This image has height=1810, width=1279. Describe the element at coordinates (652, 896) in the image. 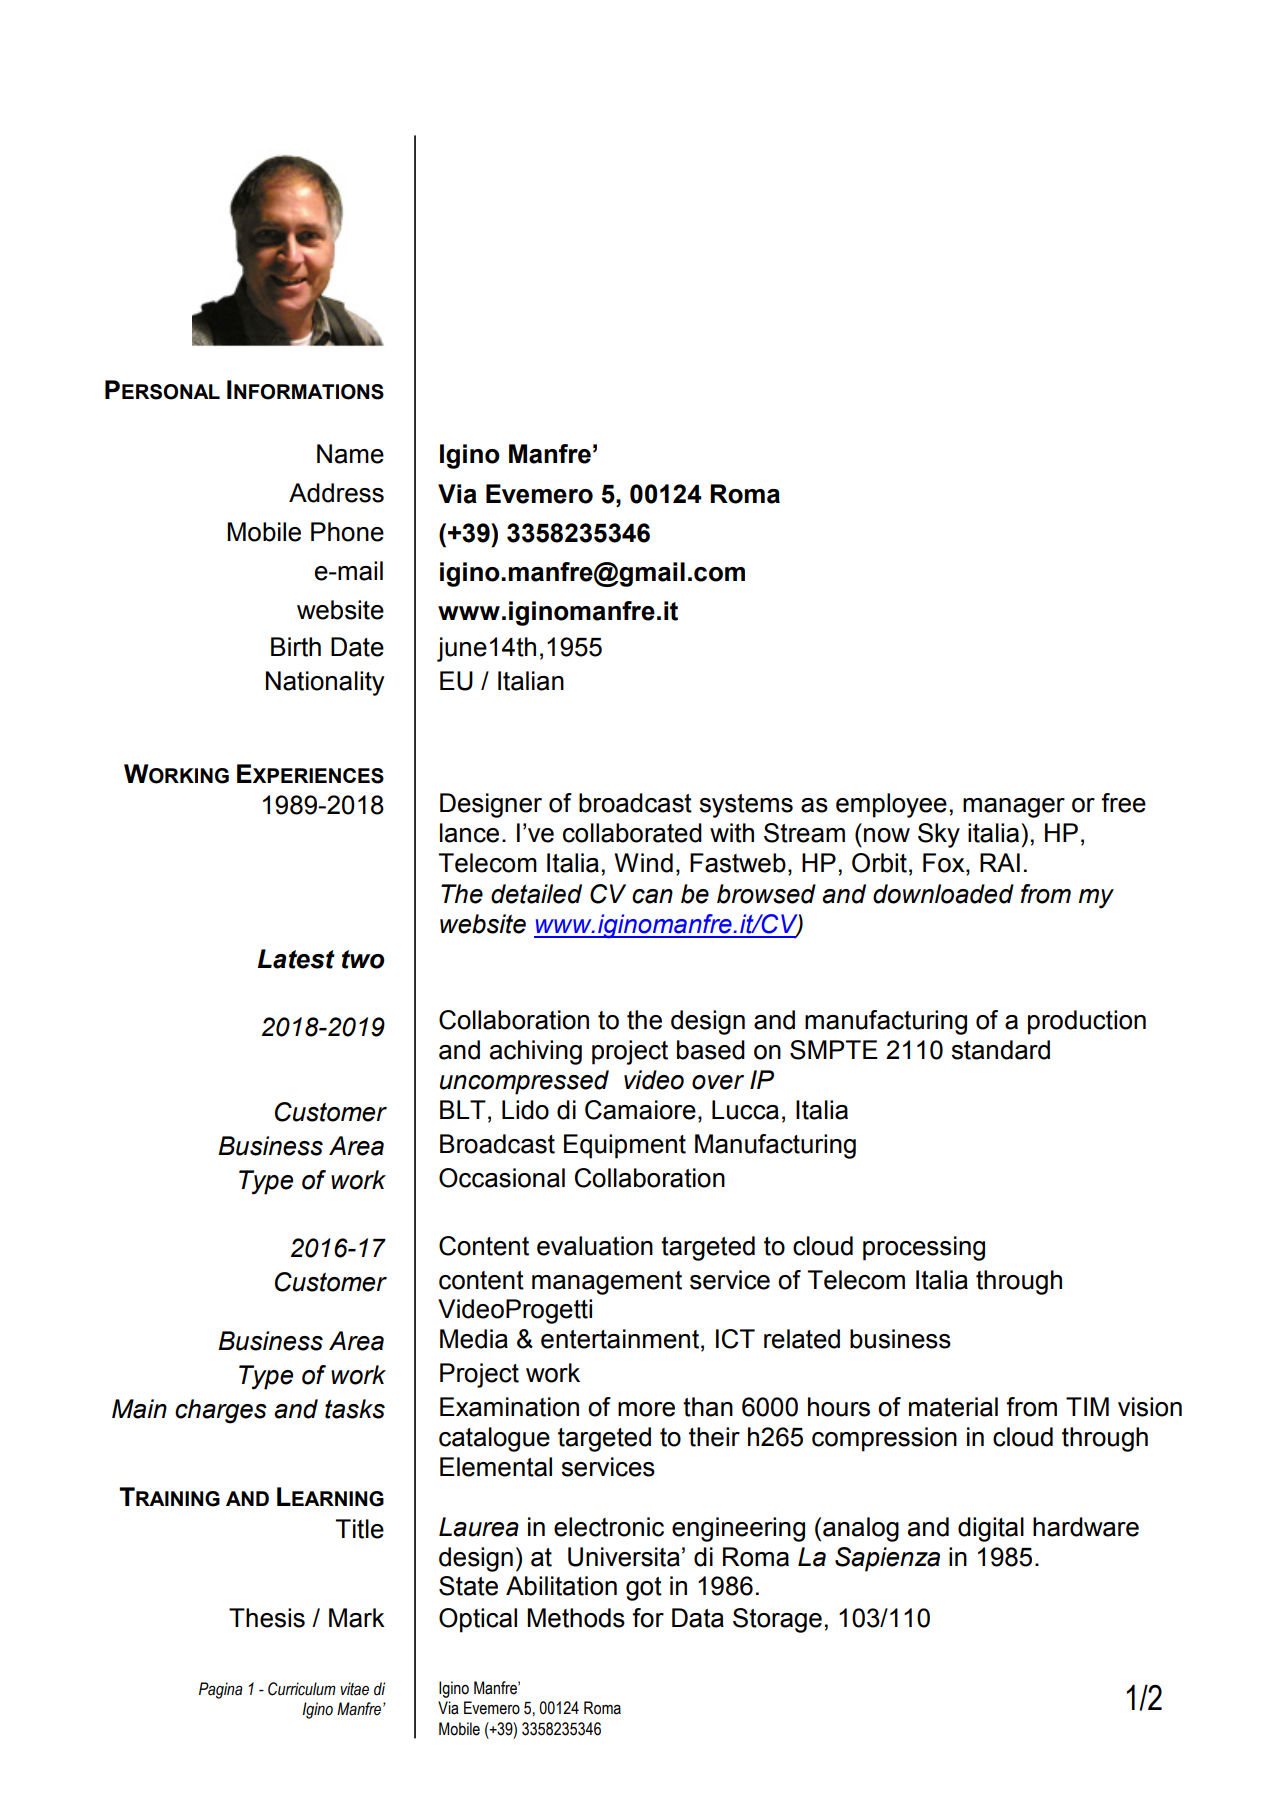

I see `can` at that location.
